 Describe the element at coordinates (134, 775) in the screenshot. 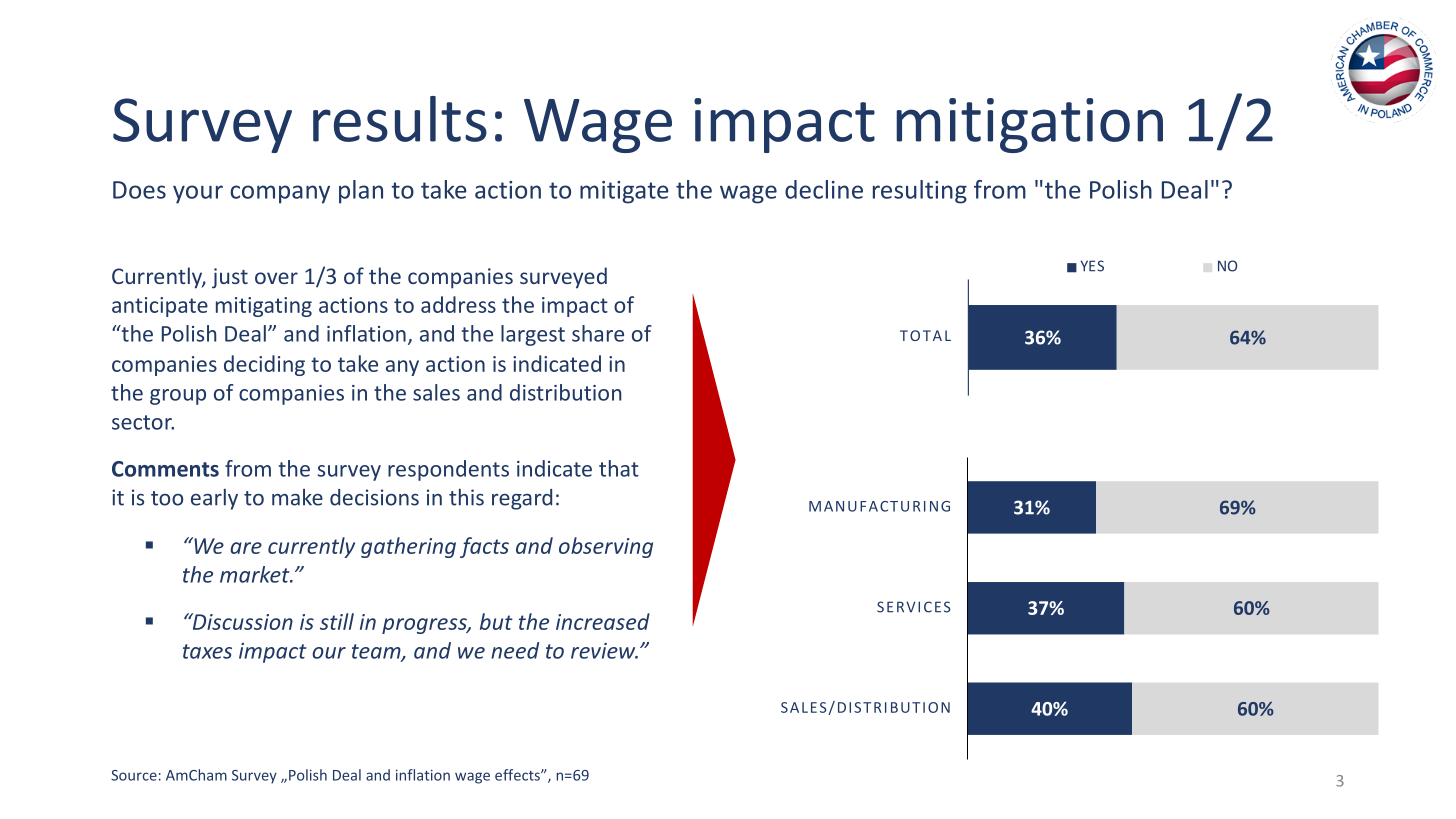

I see `Source` at that location.
